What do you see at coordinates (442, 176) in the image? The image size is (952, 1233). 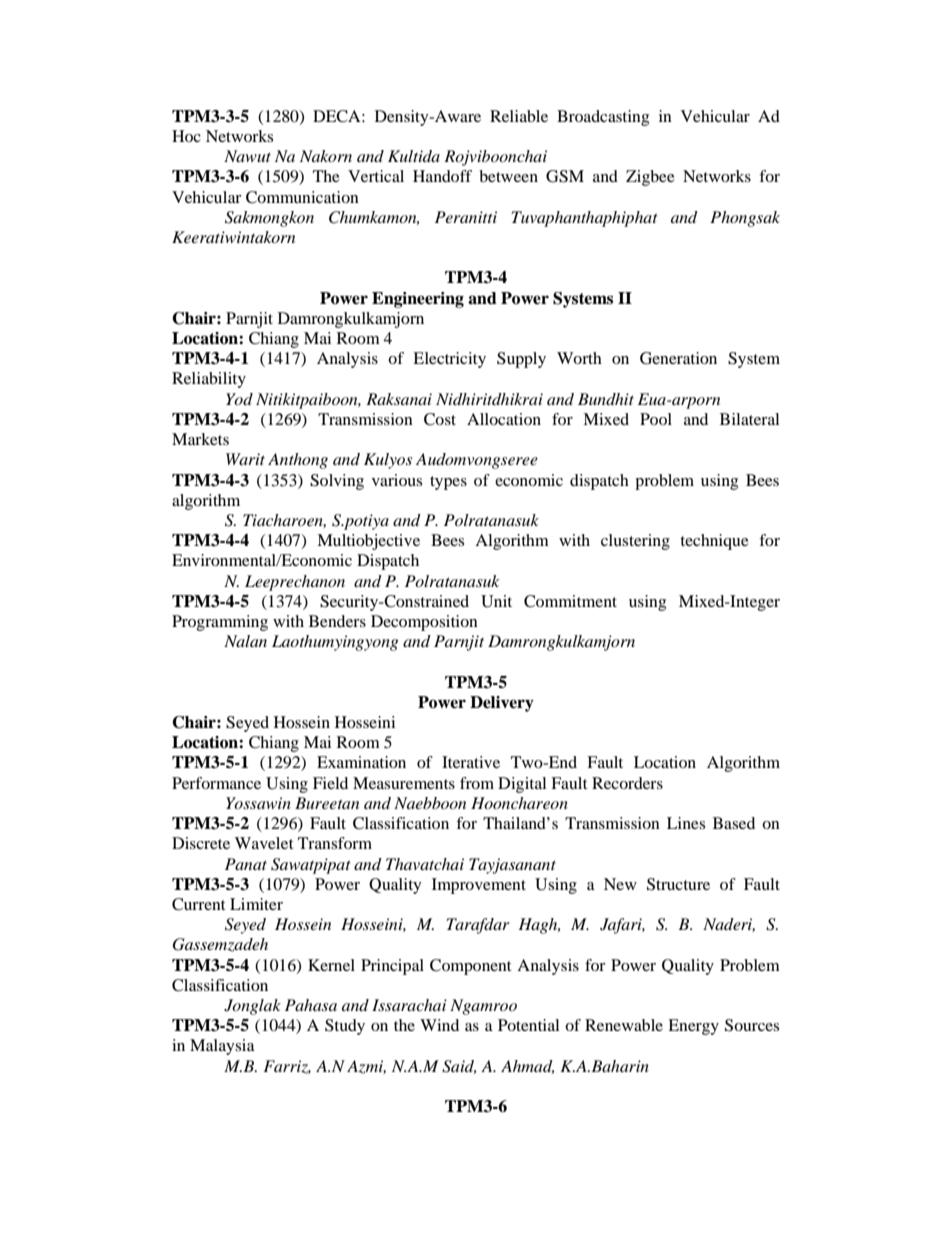 I see `Handoff` at bounding box center [442, 176].
